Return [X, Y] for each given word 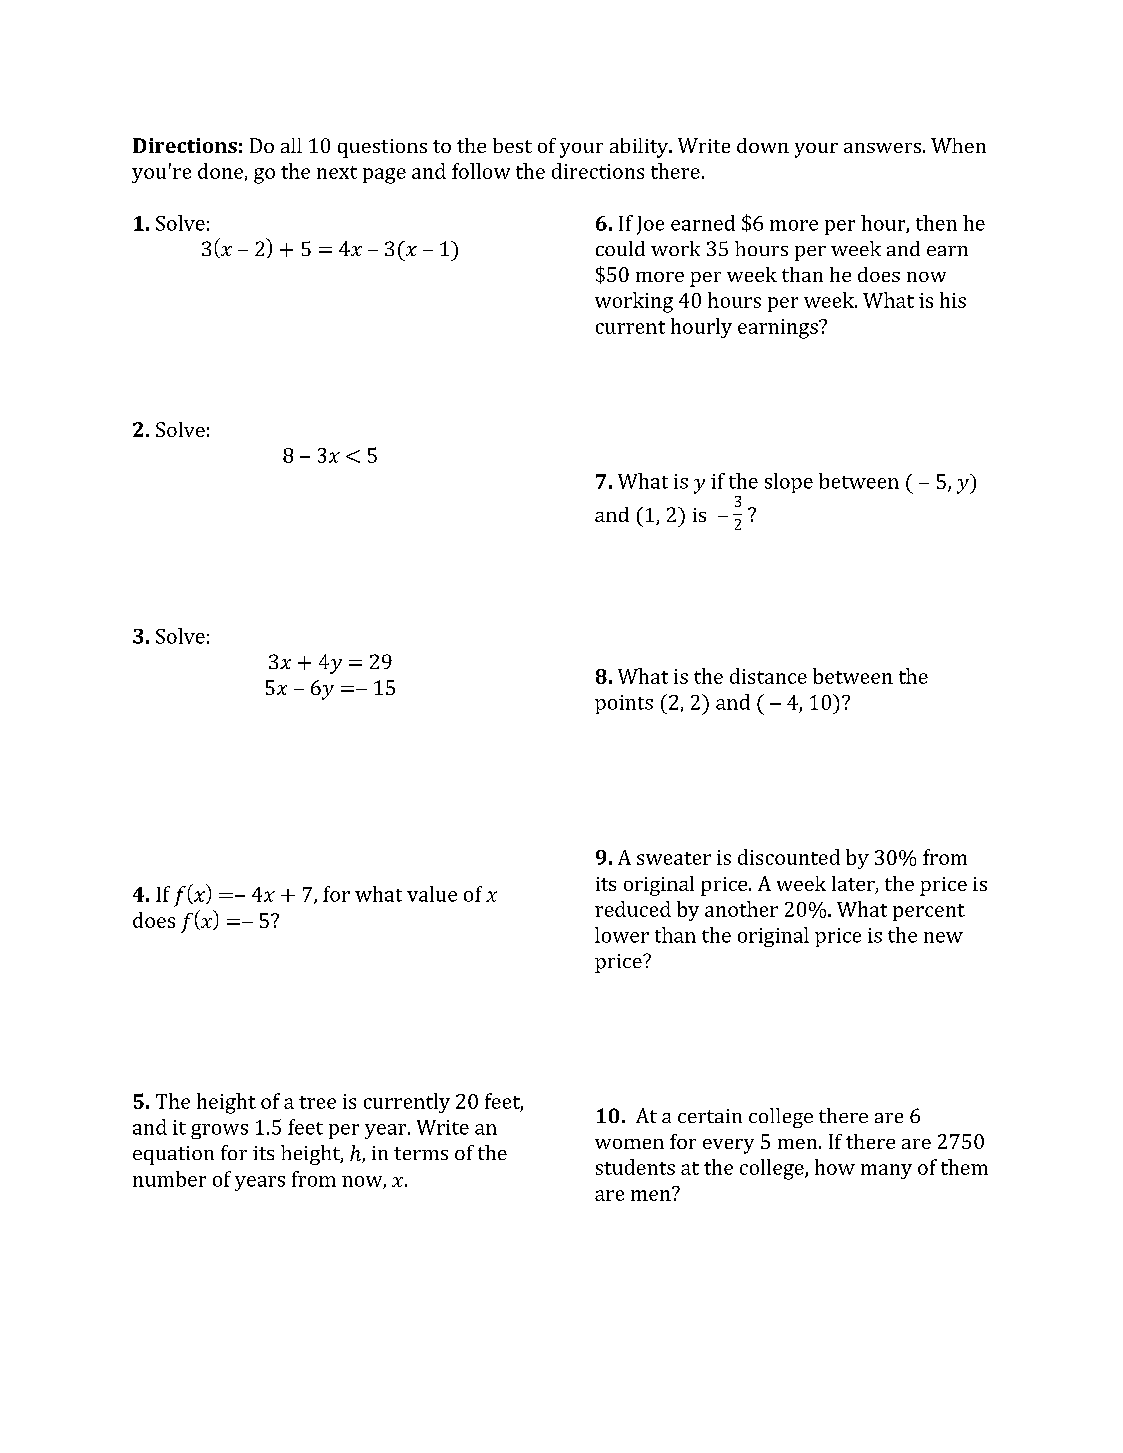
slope [789, 483]
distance [768, 676]
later [854, 885]
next [337, 172]
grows [219, 1131]
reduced [633, 909]
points [624, 704]
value [432, 894]
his [953, 300]
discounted [789, 857]
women [629, 1144]
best [512, 145]
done [220, 171]
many [886, 1171]
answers [882, 148]
